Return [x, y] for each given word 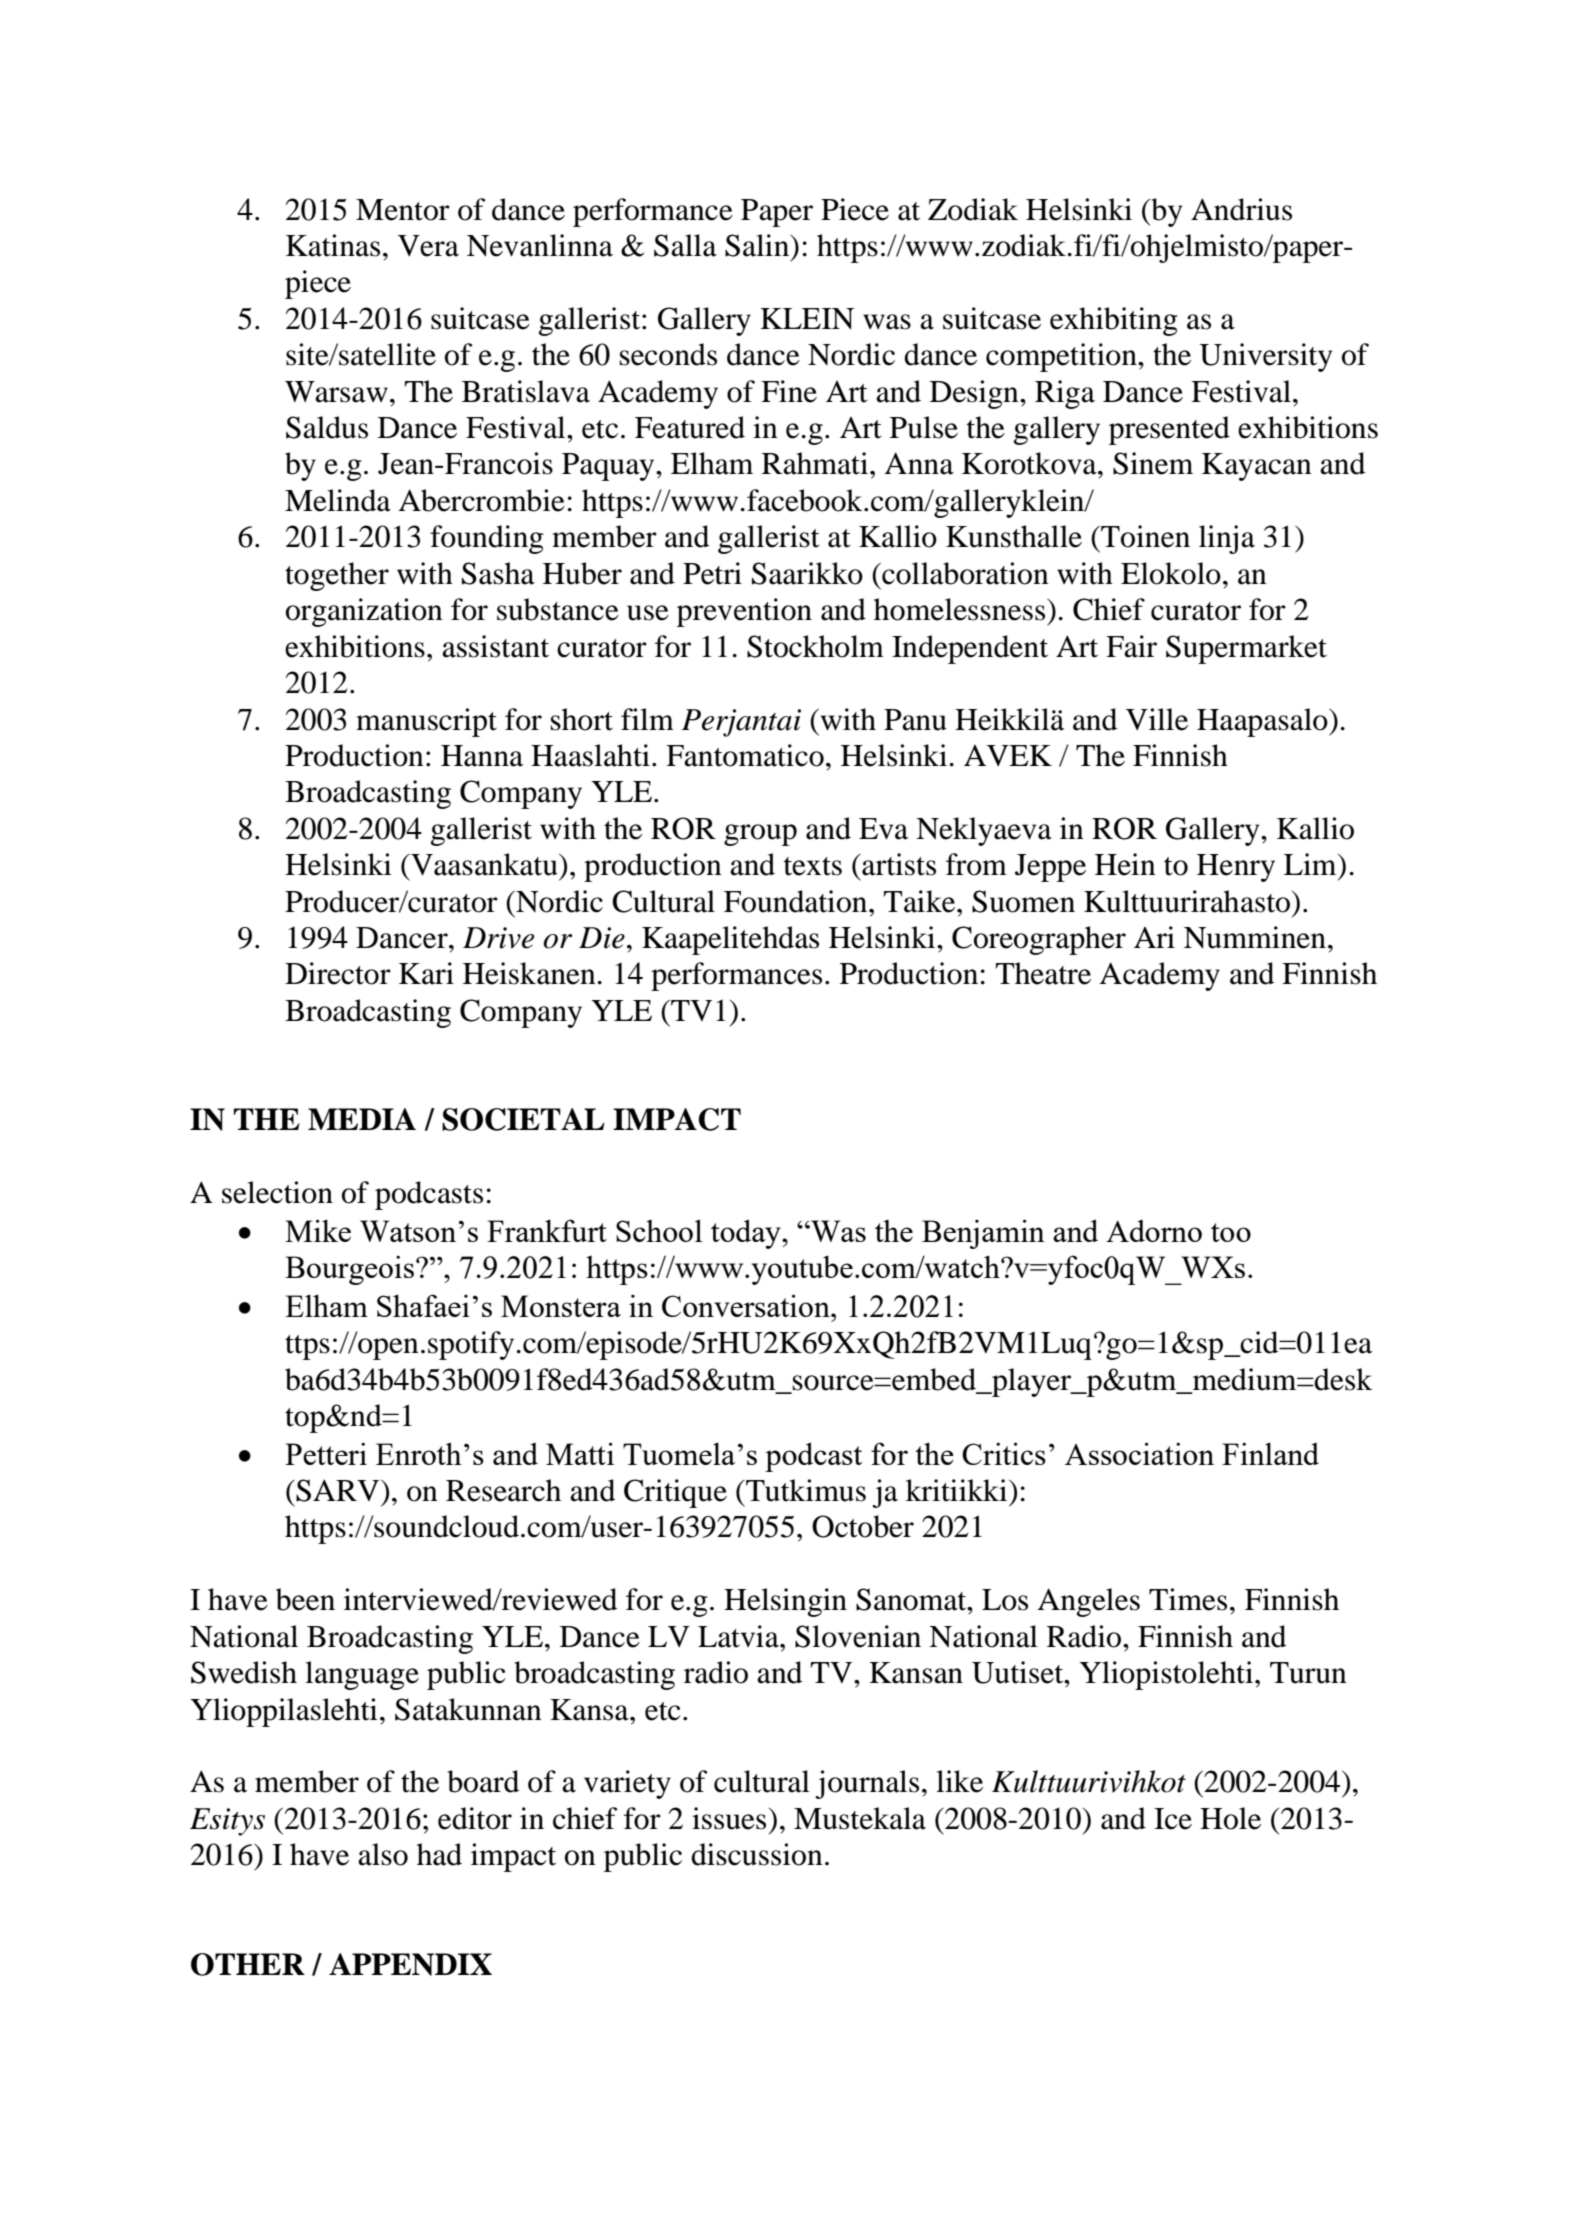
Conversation [747, 1305]
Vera [428, 246]
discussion [757, 1854]
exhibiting [1114, 321]
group [760, 835]
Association [1139, 1453]
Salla [685, 245]
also [383, 1854]
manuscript [426, 722]
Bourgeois [349, 1270]
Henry [1236, 868]
